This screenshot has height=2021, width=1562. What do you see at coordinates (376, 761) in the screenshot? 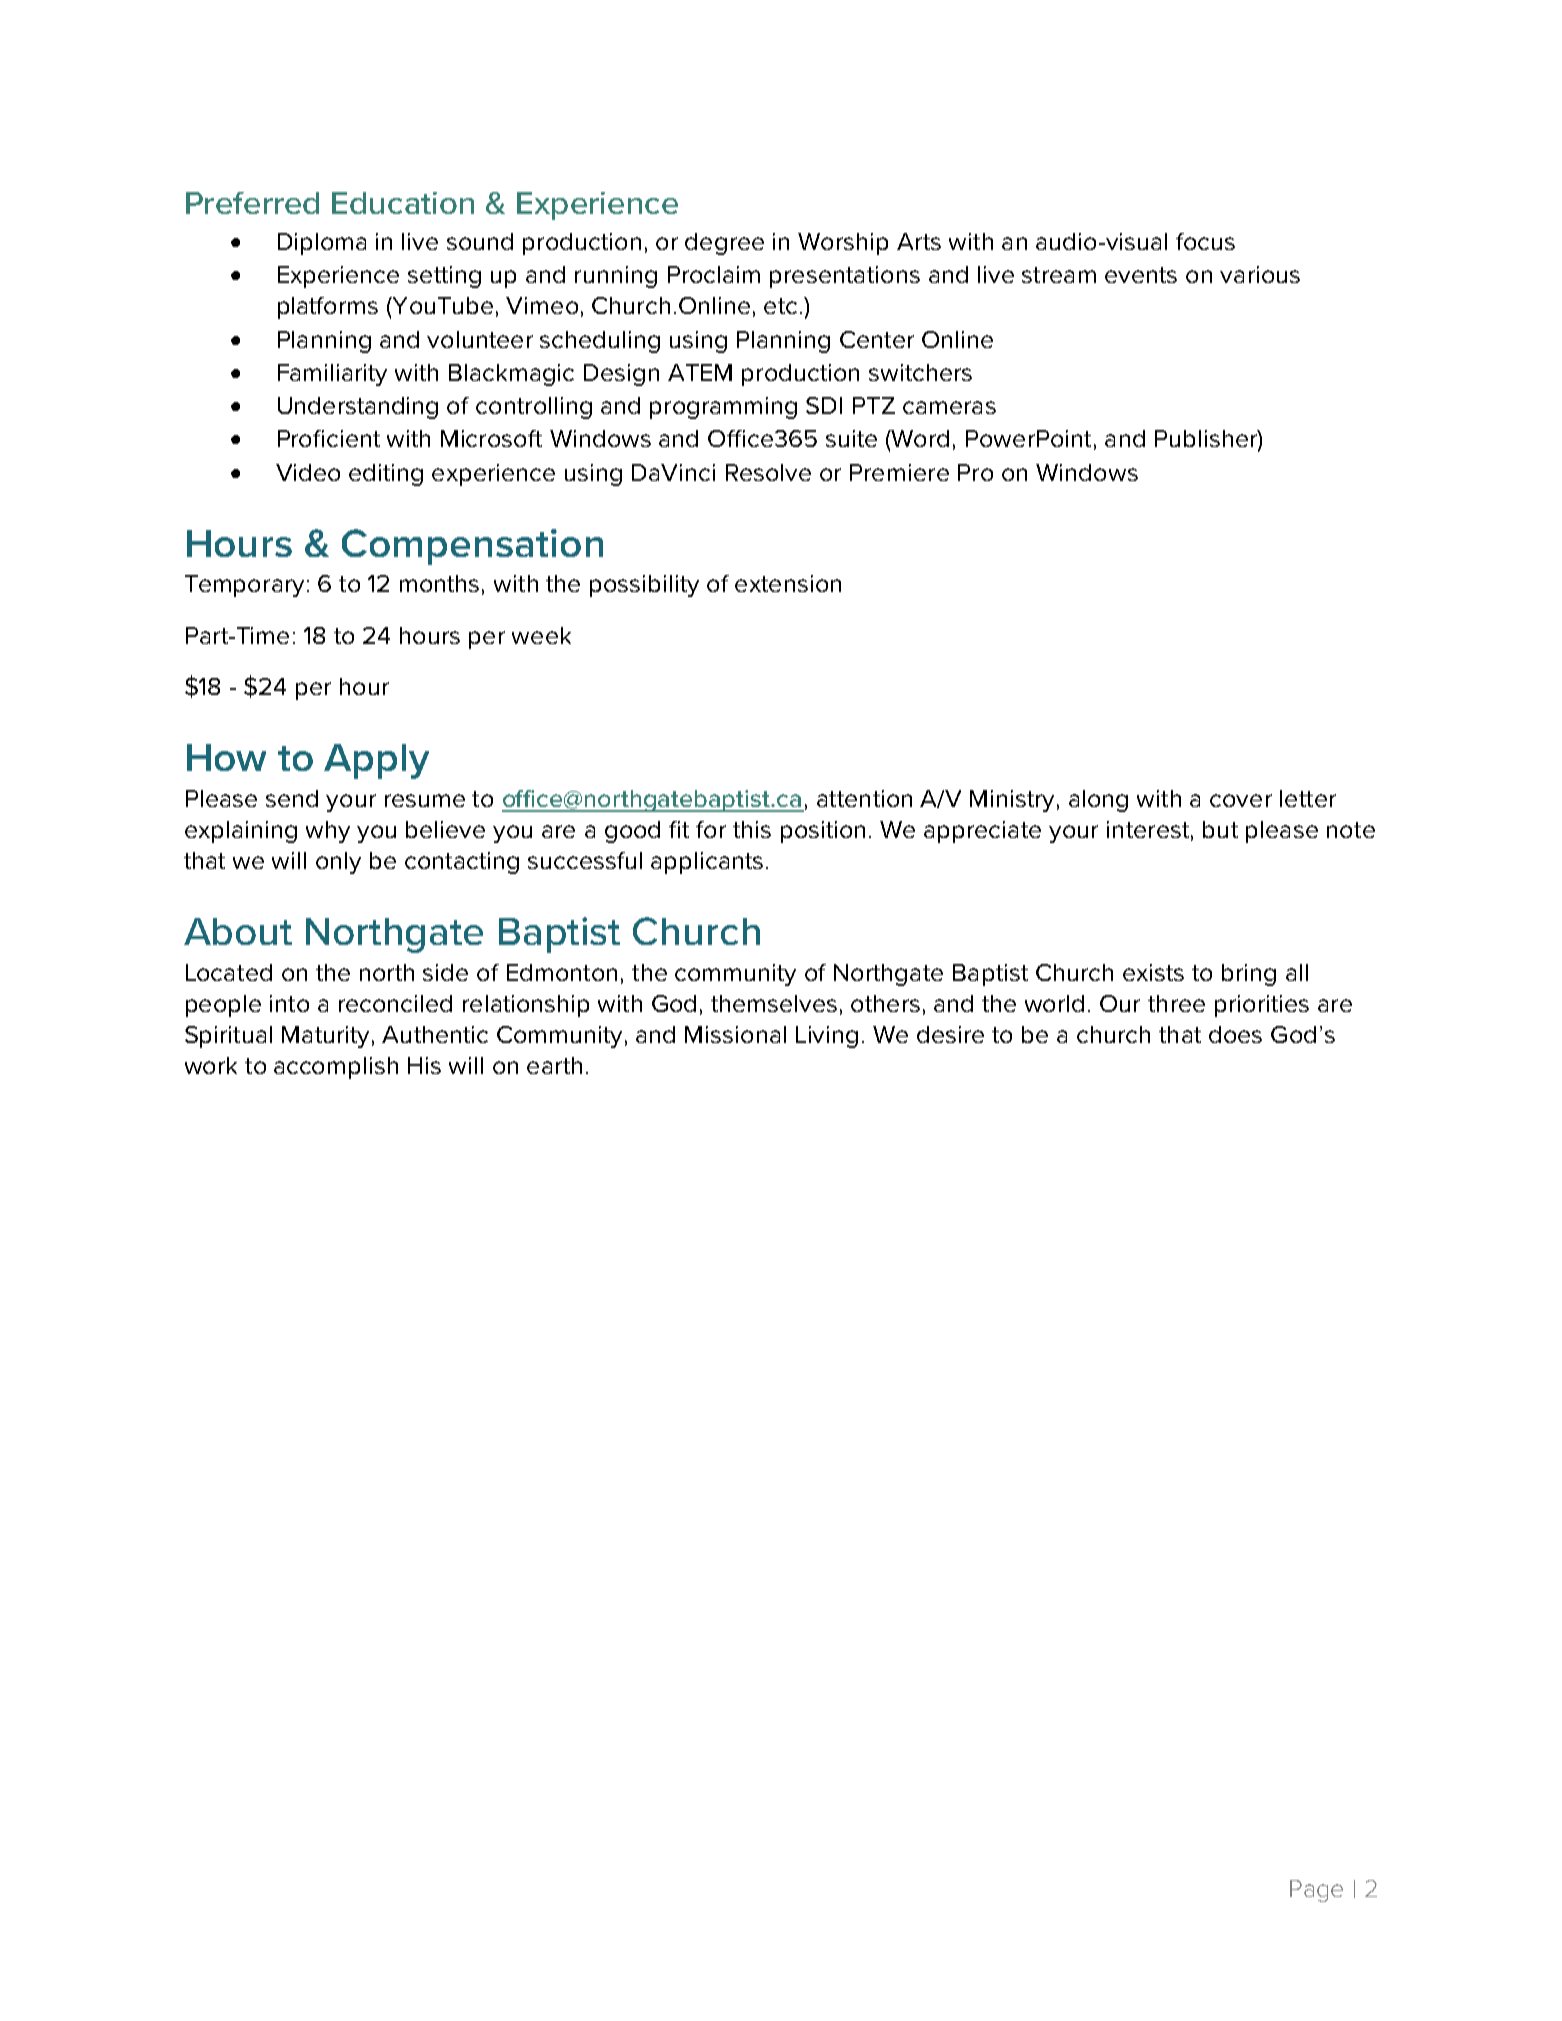
I see `Apply` at bounding box center [376, 761].
